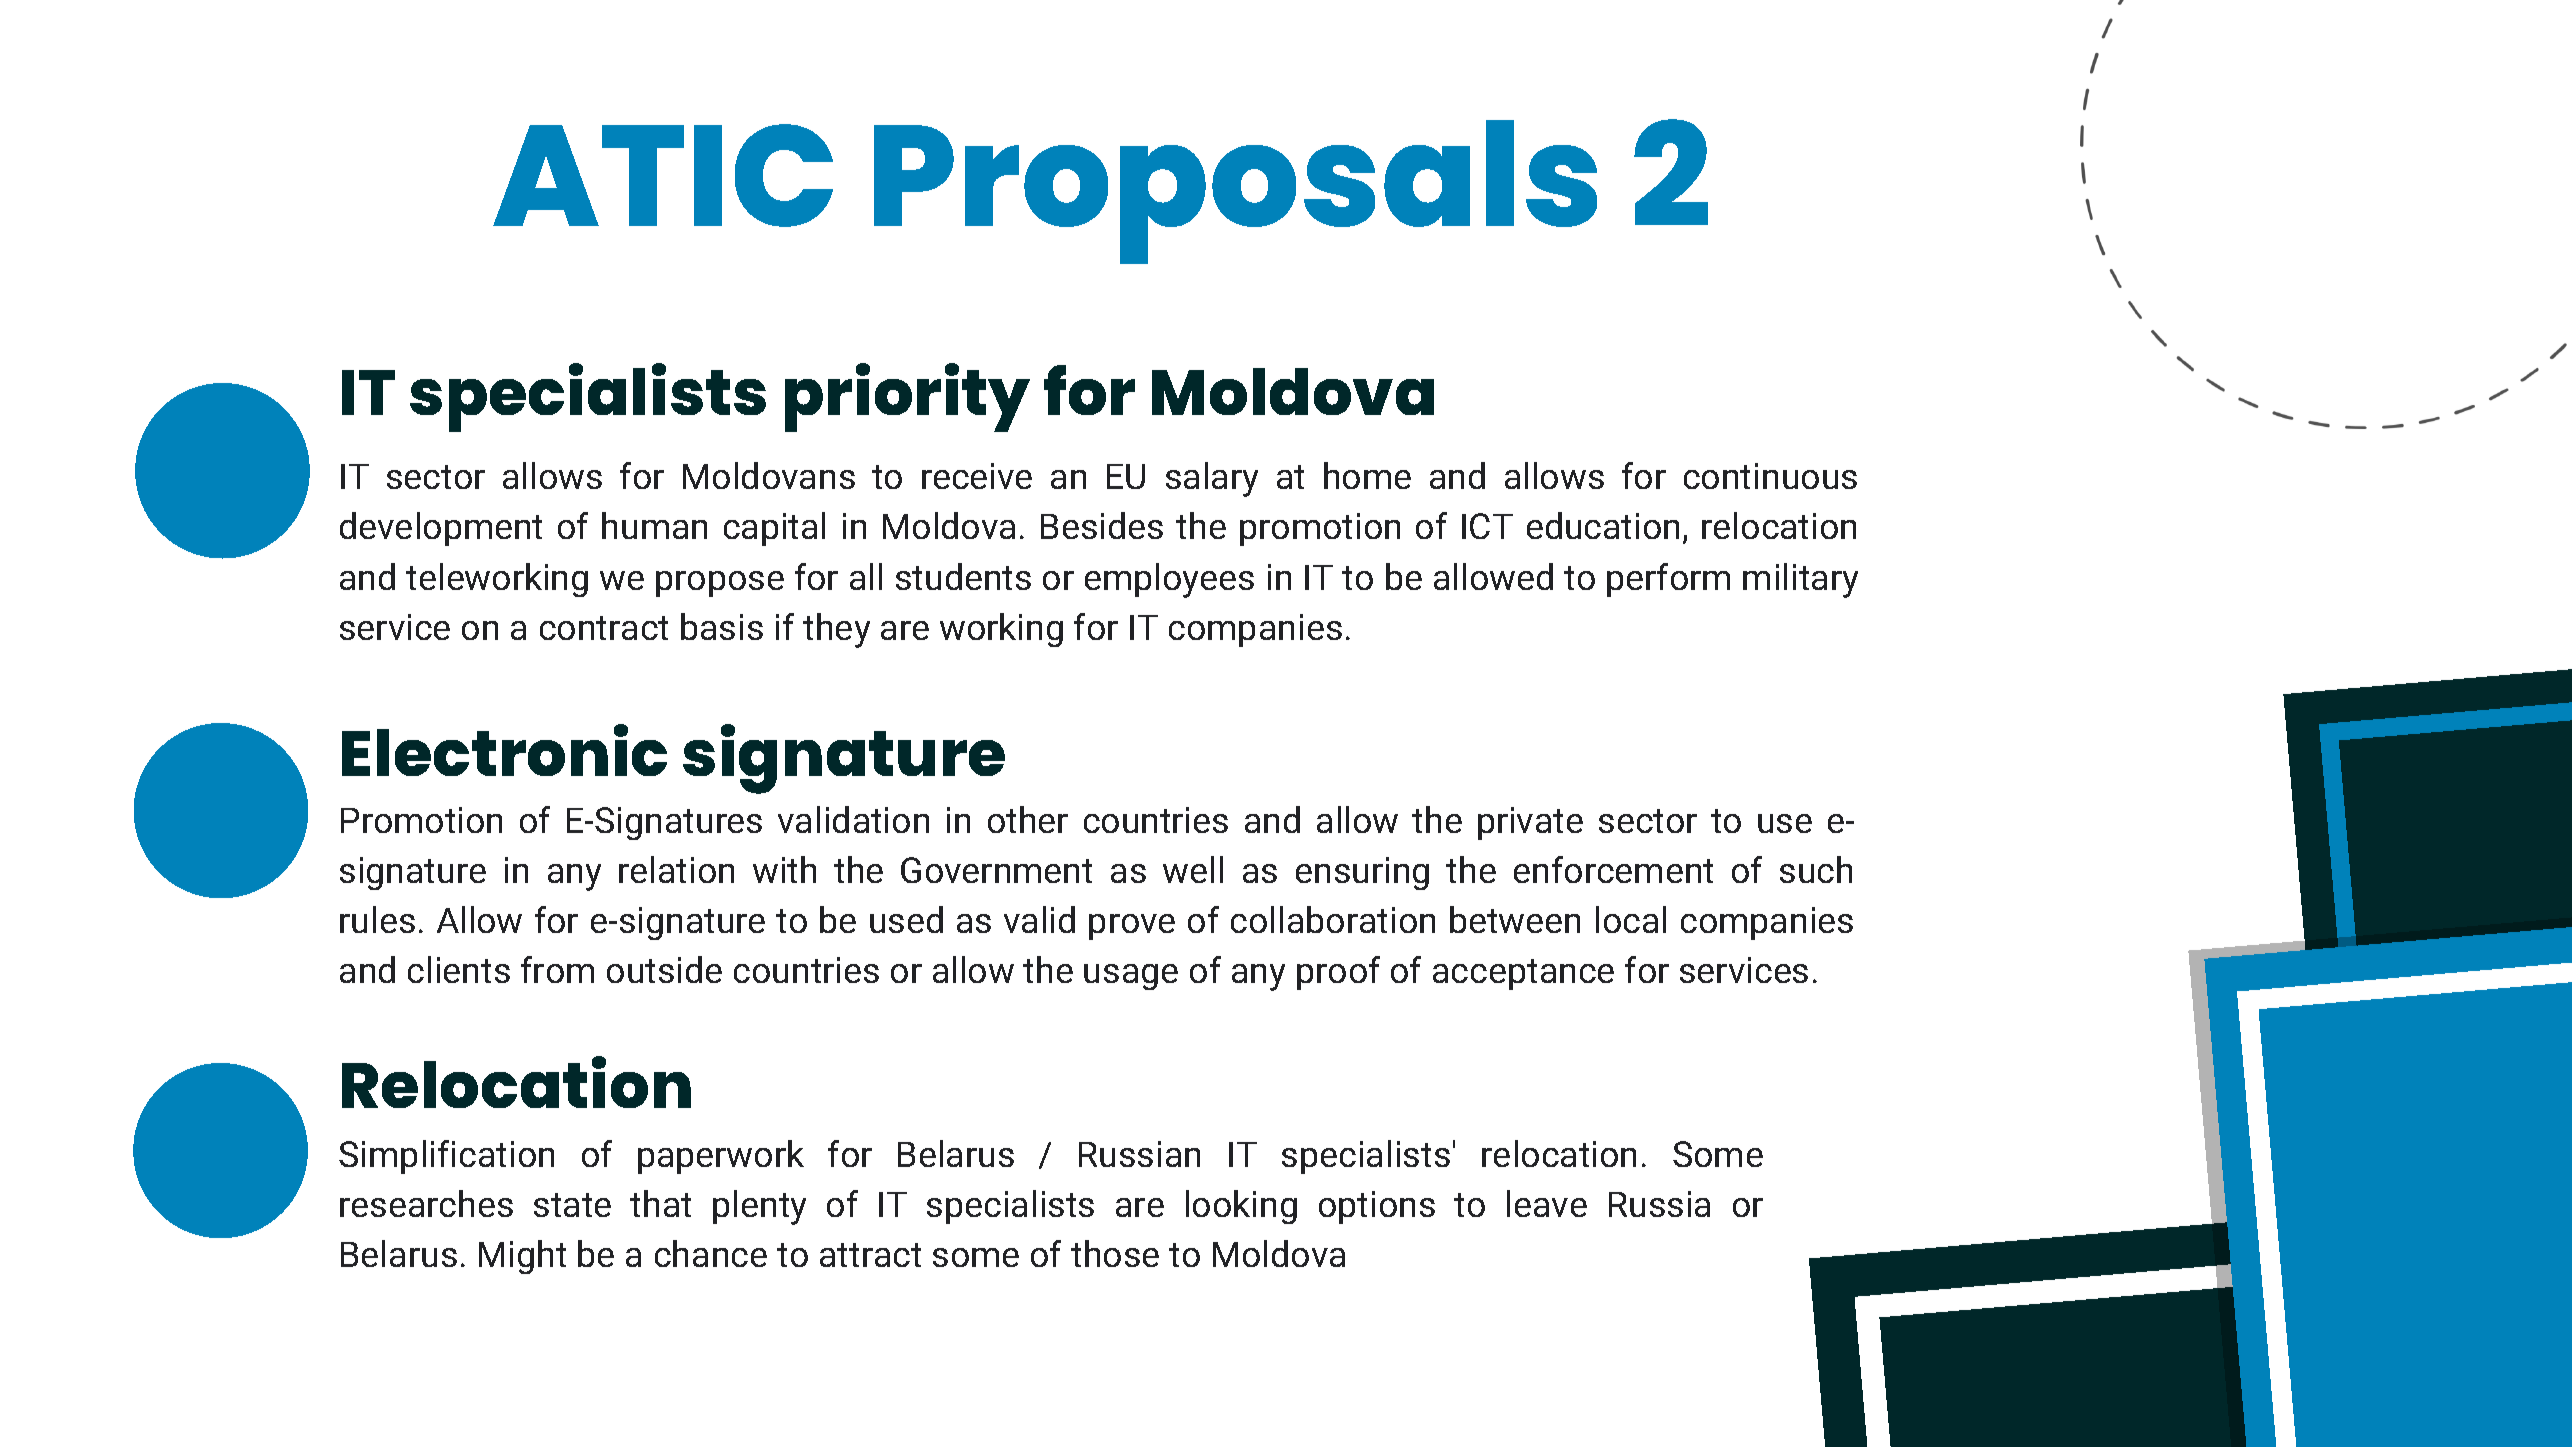 The height and width of the document is (1447, 2572). Describe the element at coordinates (1603, 525) in the document. I see `education` at that location.
